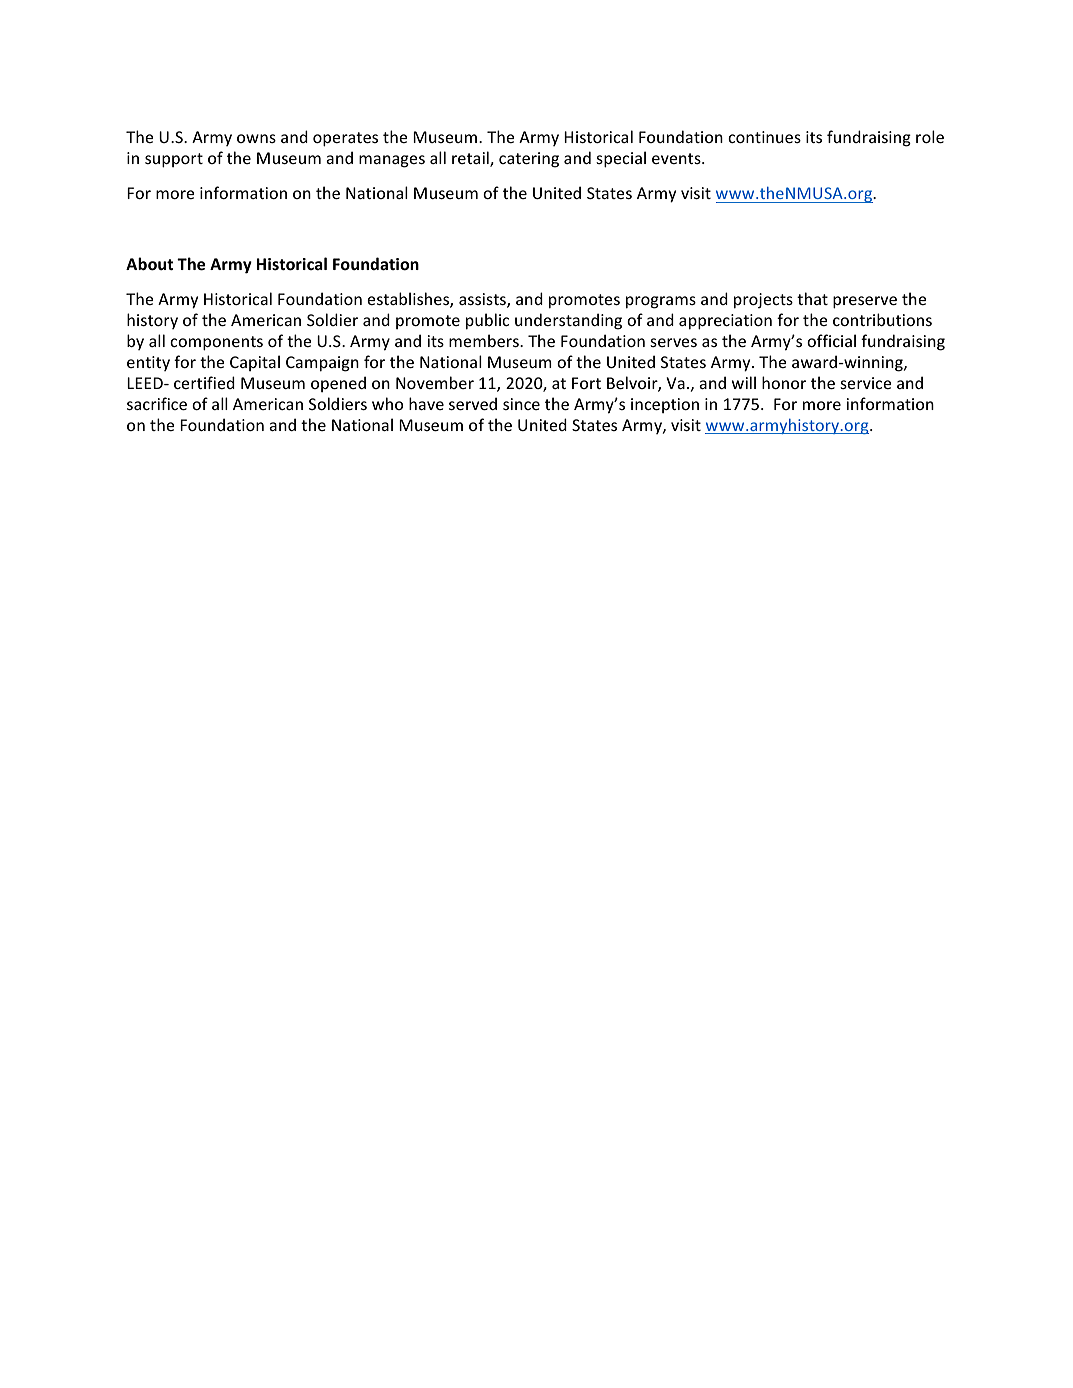  Describe the element at coordinates (216, 343) in the image. I see `components` at that location.
